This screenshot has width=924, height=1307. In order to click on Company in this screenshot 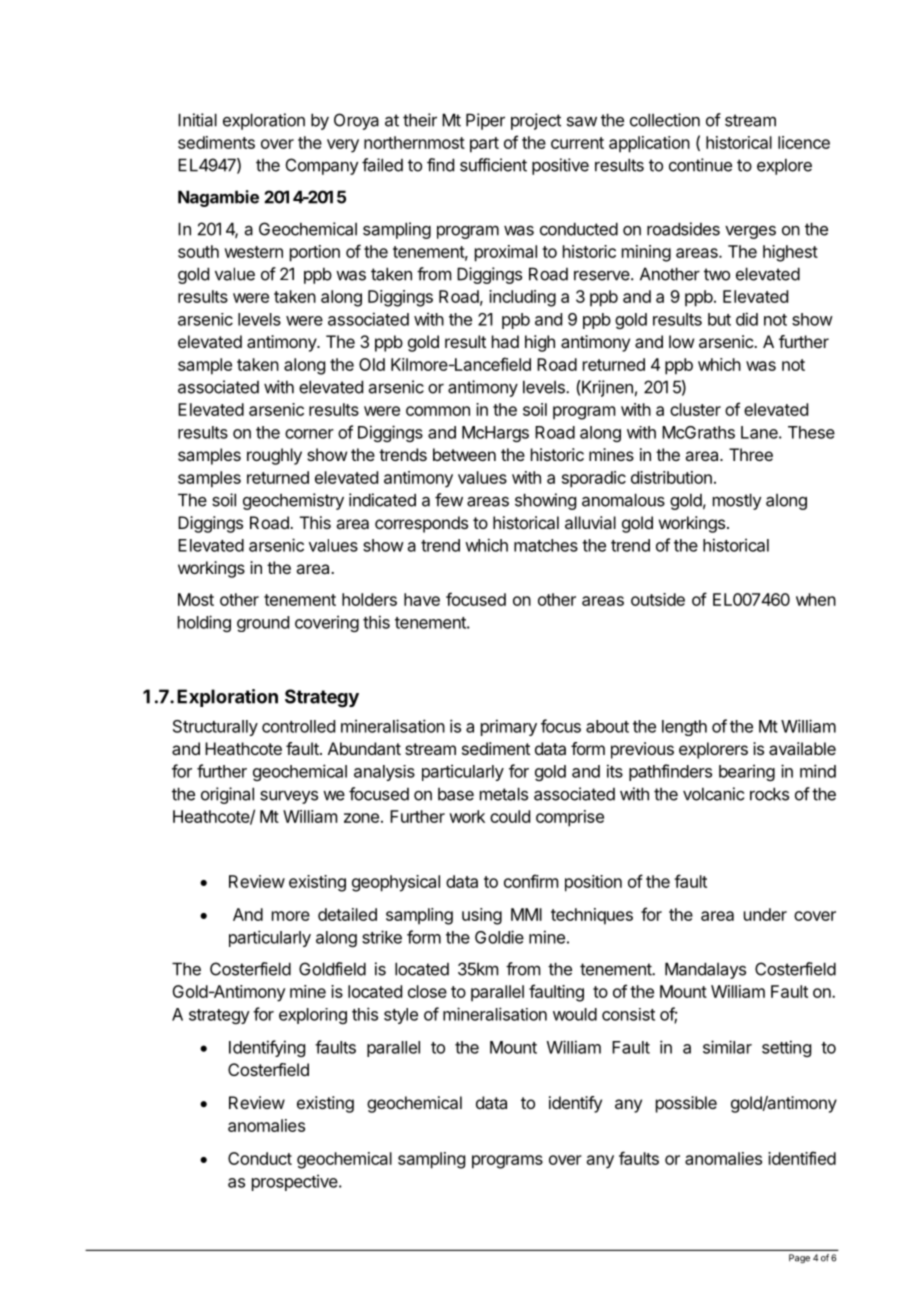, I will do `click(322, 166)`.
